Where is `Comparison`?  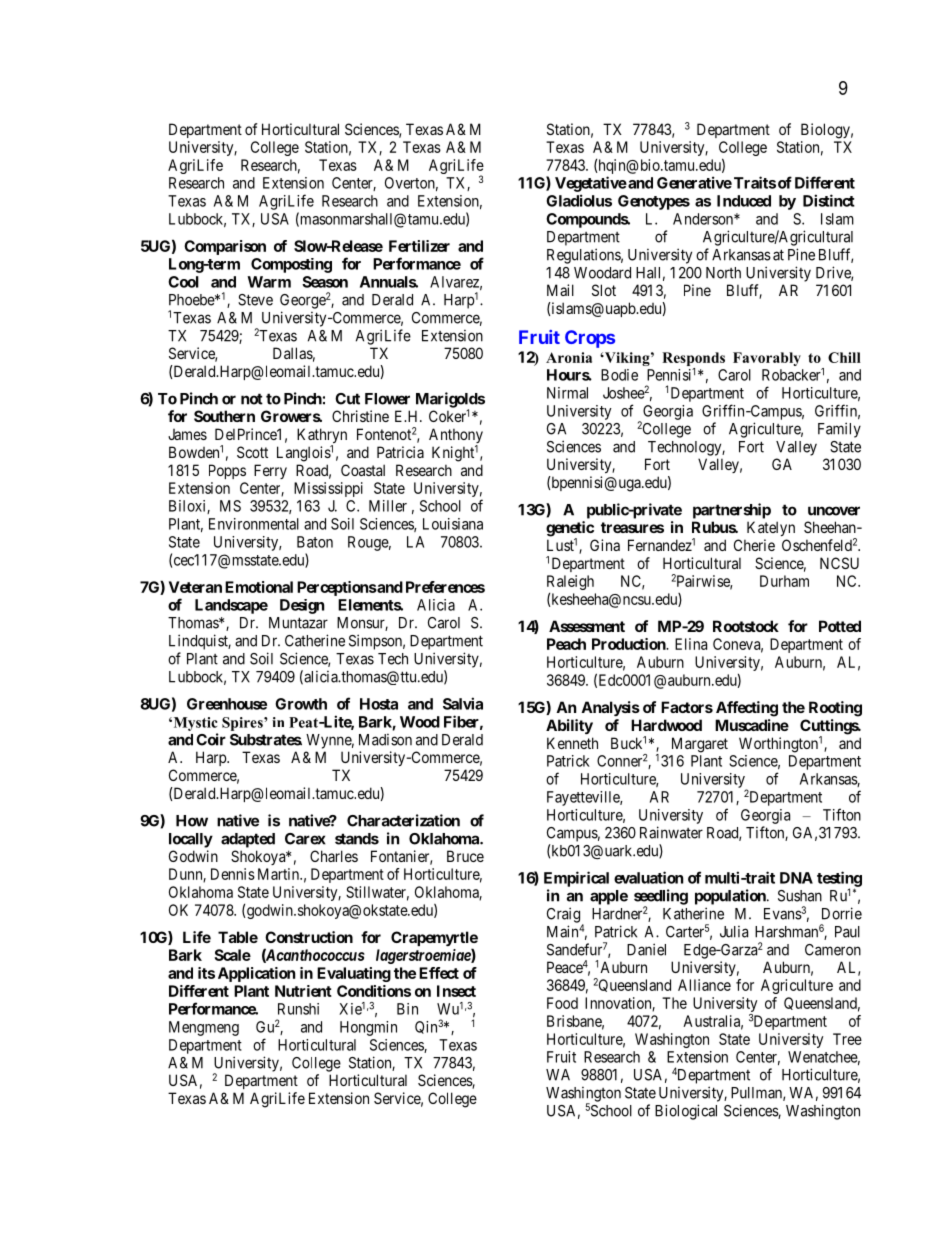
Comparison is located at coordinates (225, 247).
